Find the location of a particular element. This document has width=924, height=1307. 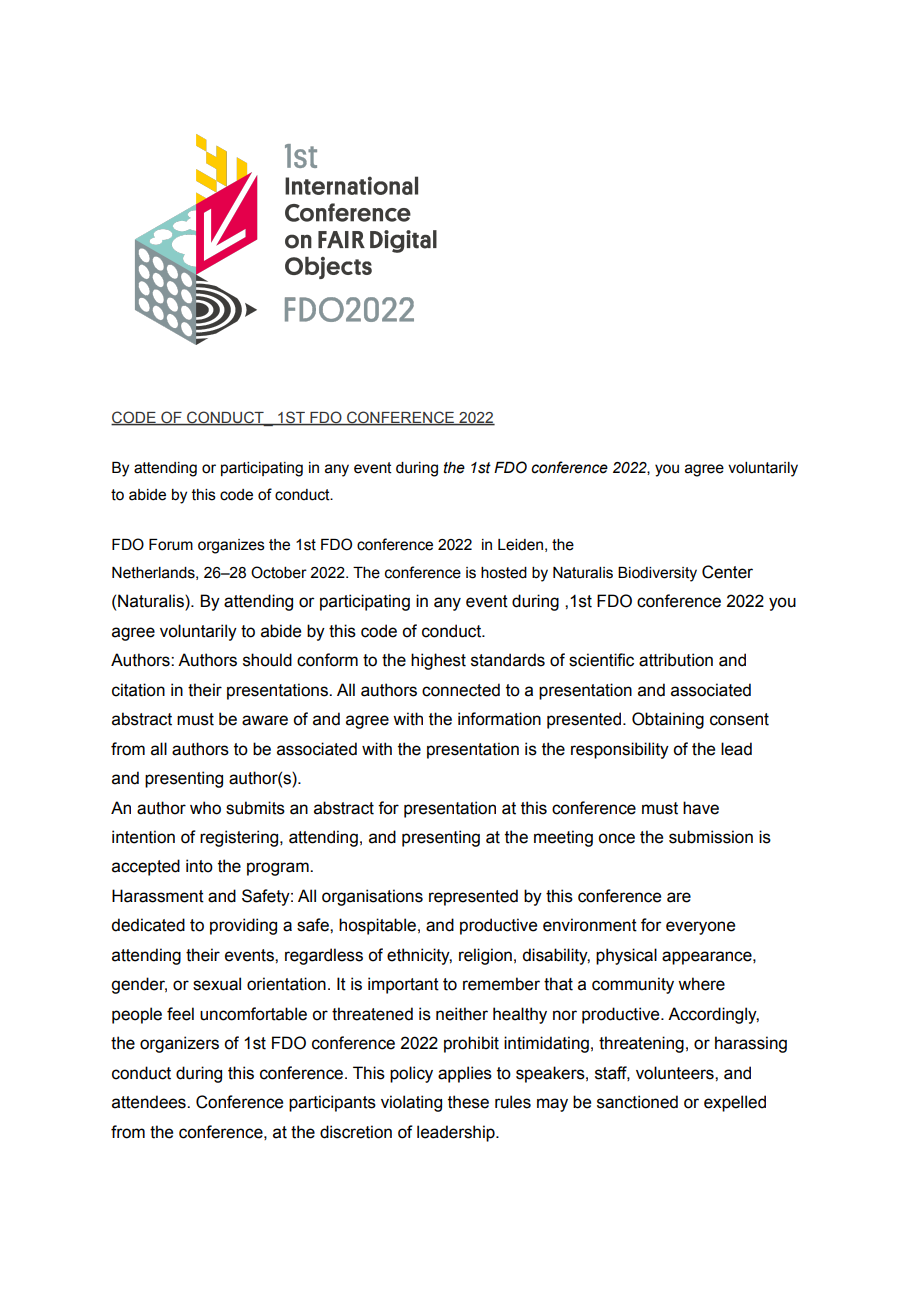

Obtaining is located at coordinates (668, 720).
